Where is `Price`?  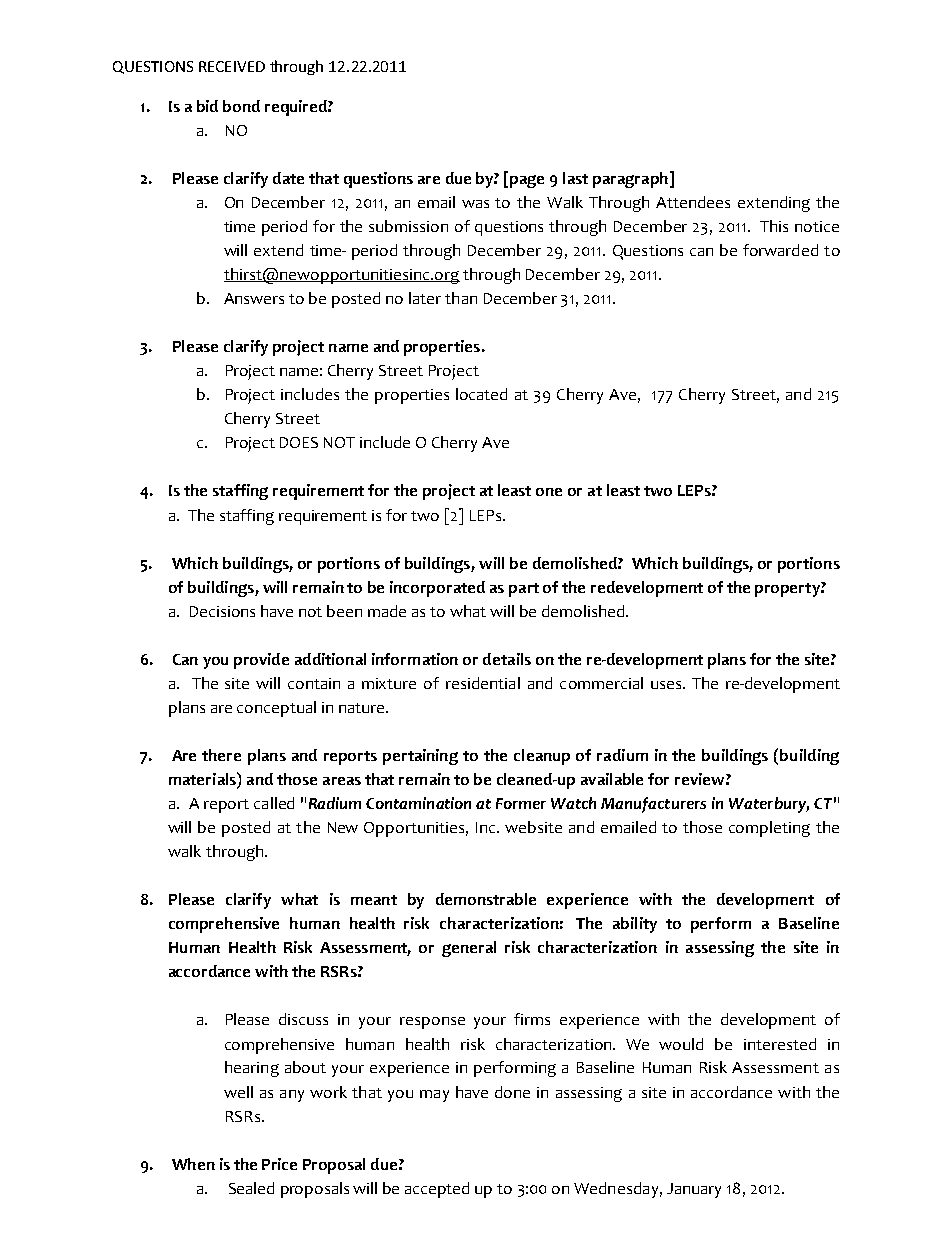 Price is located at coordinates (279, 1164).
